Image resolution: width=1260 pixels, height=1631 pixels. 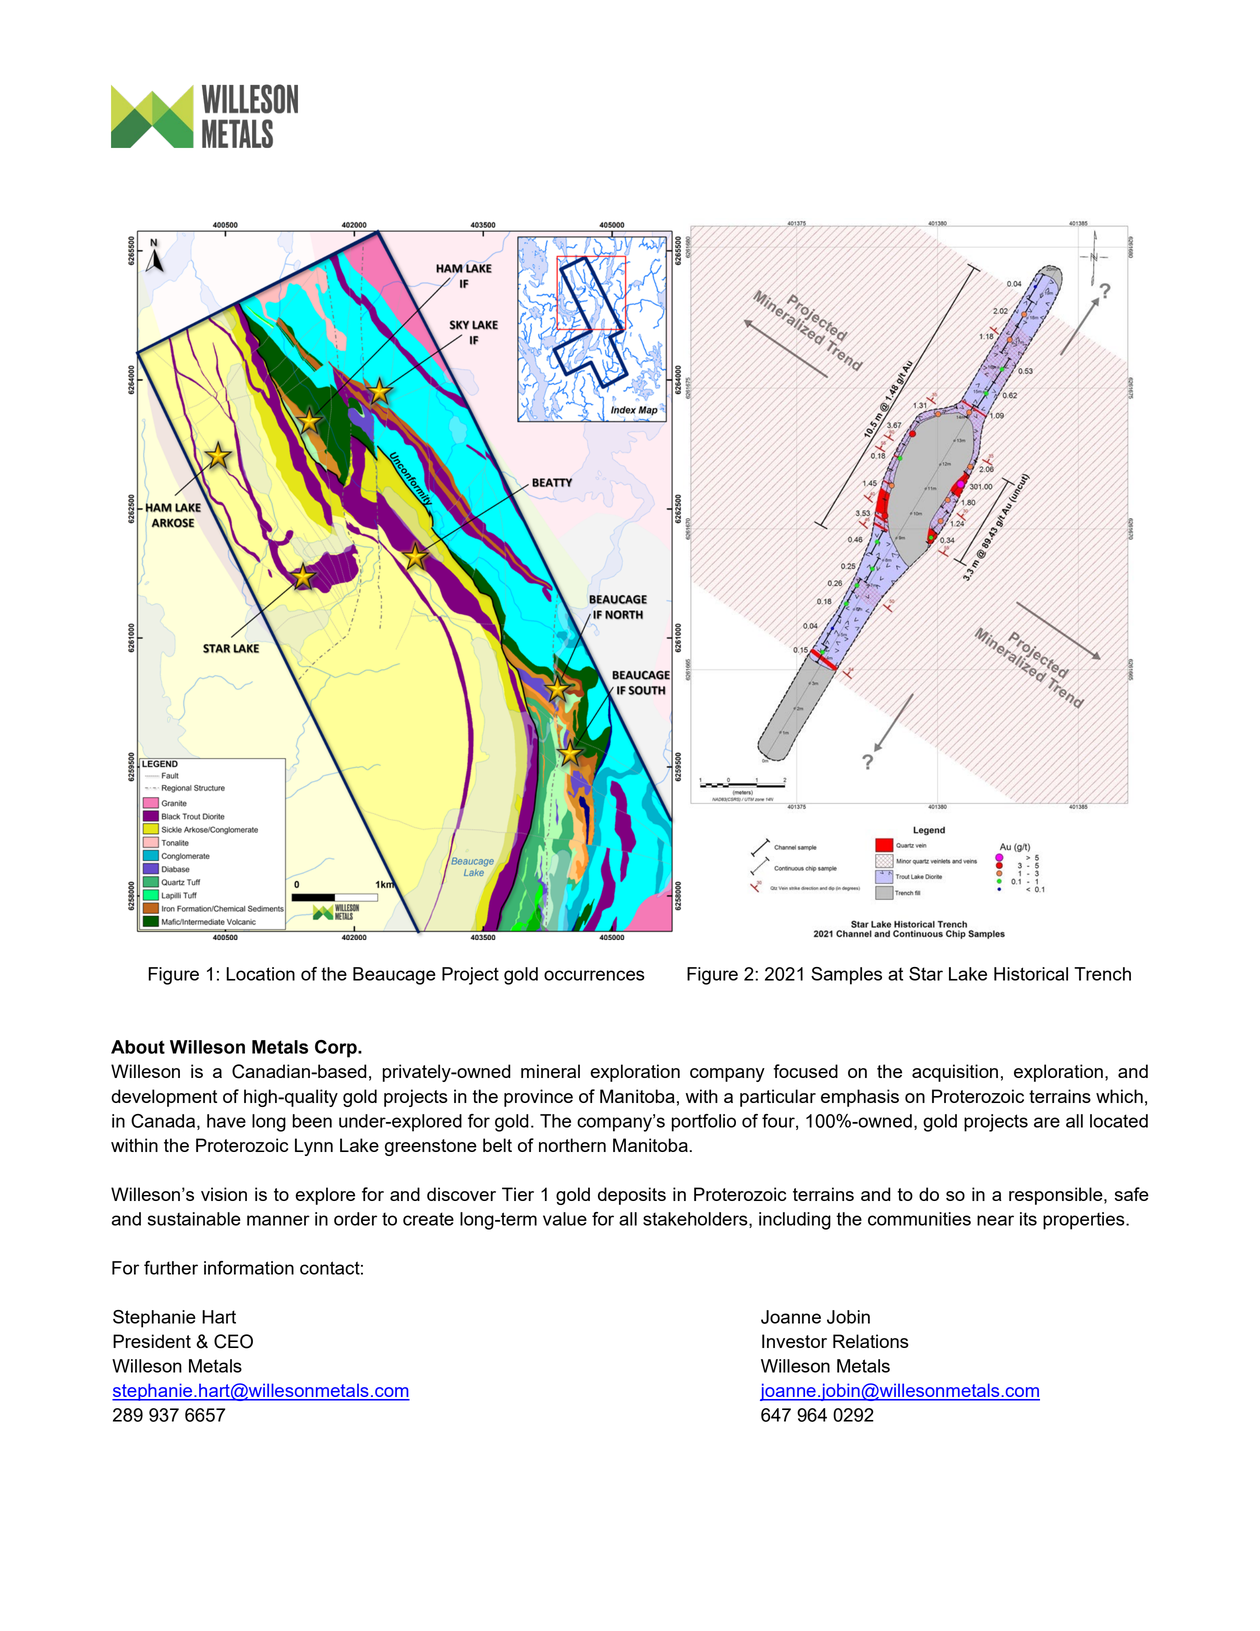 What do you see at coordinates (1031, 974) in the image?
I see `Historical` at bounding box center [1031, 974].
